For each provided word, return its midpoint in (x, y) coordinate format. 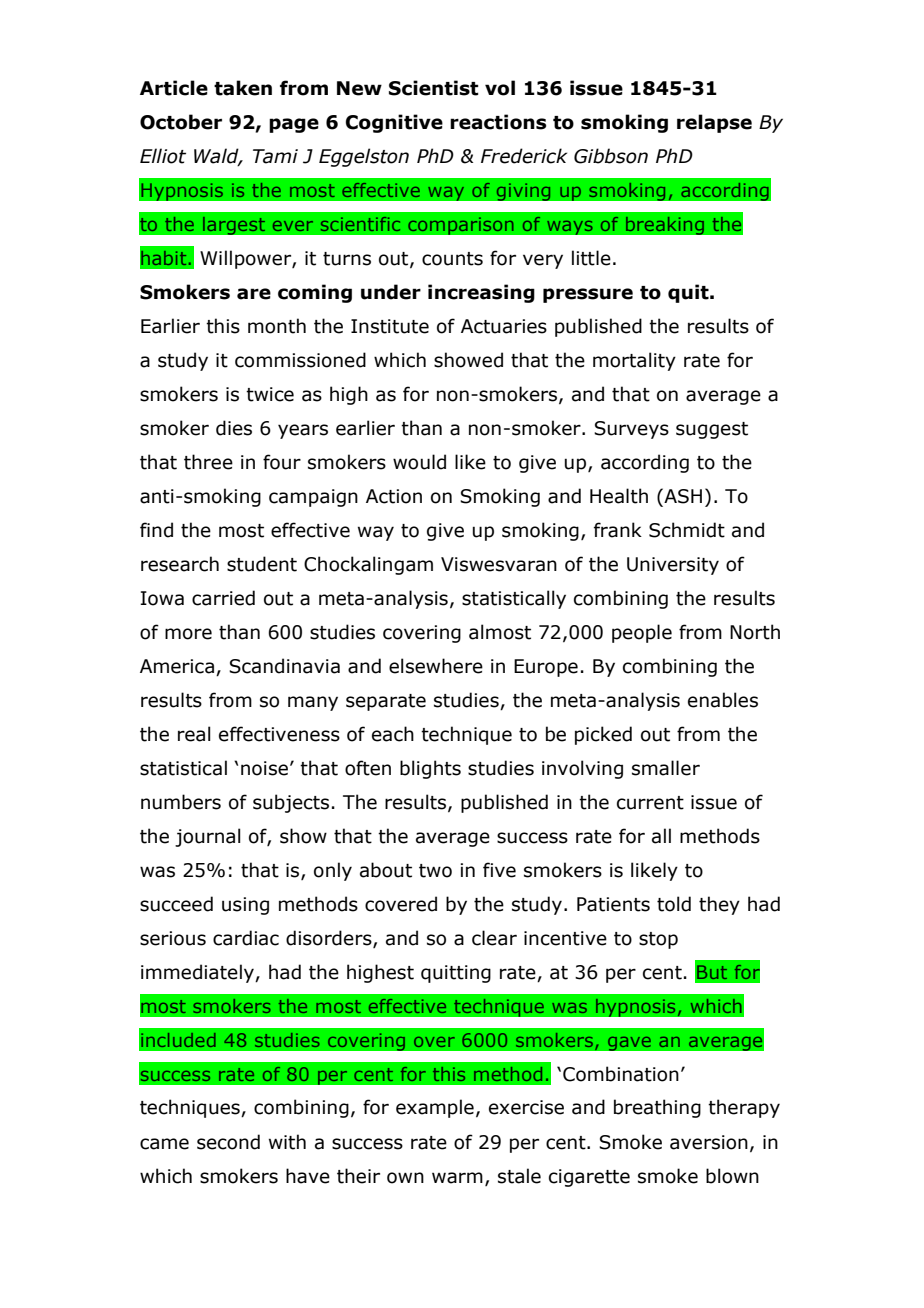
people (642, 633)
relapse (714, 123)
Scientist (434, 88)
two (435, 871)
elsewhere (436, 666)
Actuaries (504, 326)
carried (223, 598)
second (228, 1142)
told (674, 904)
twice (270, 394)
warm (457, 1178)
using (245, 906)
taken (243, 88)
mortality (634, 361)
